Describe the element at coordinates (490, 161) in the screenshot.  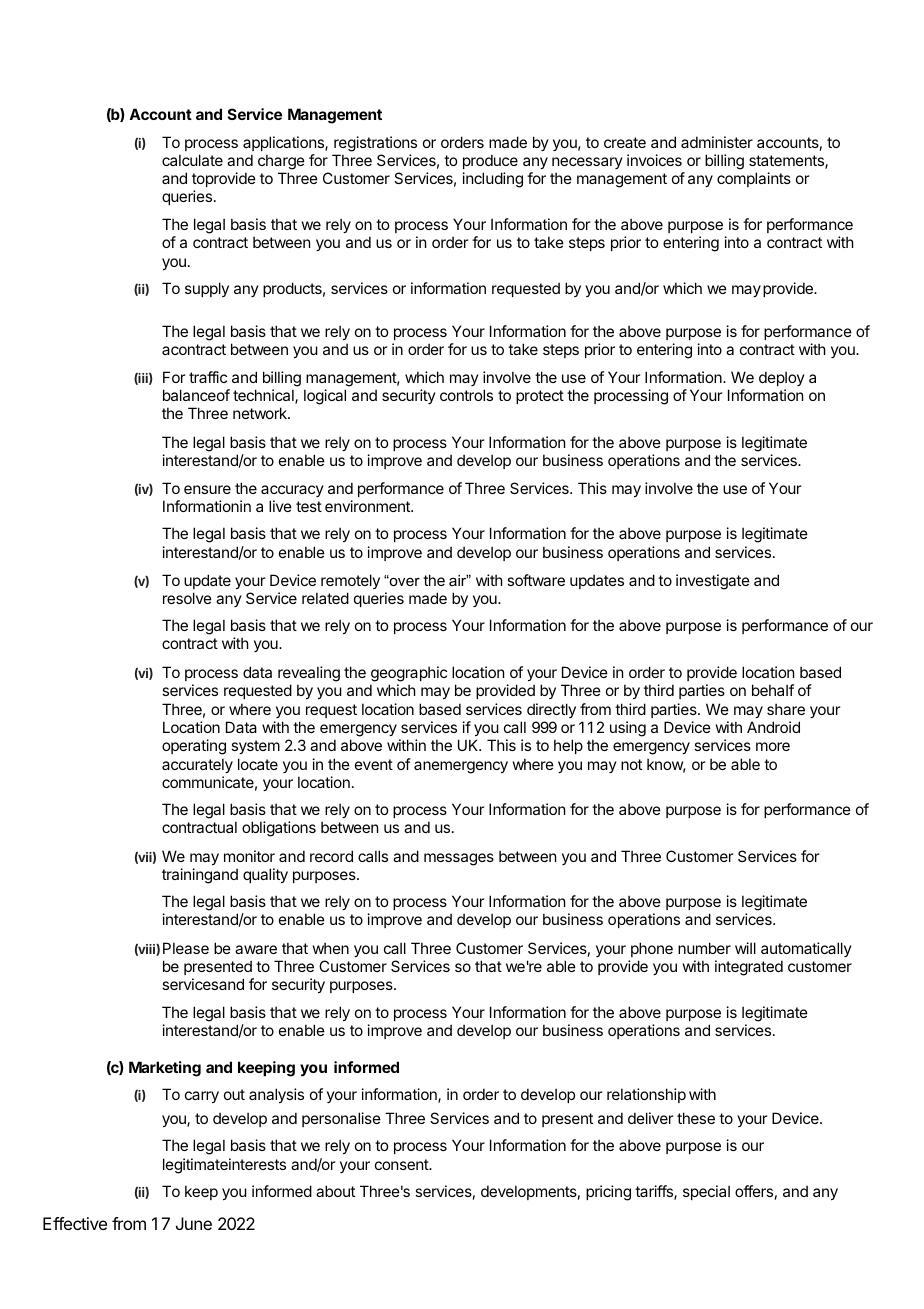
I see `produce` at that location.
